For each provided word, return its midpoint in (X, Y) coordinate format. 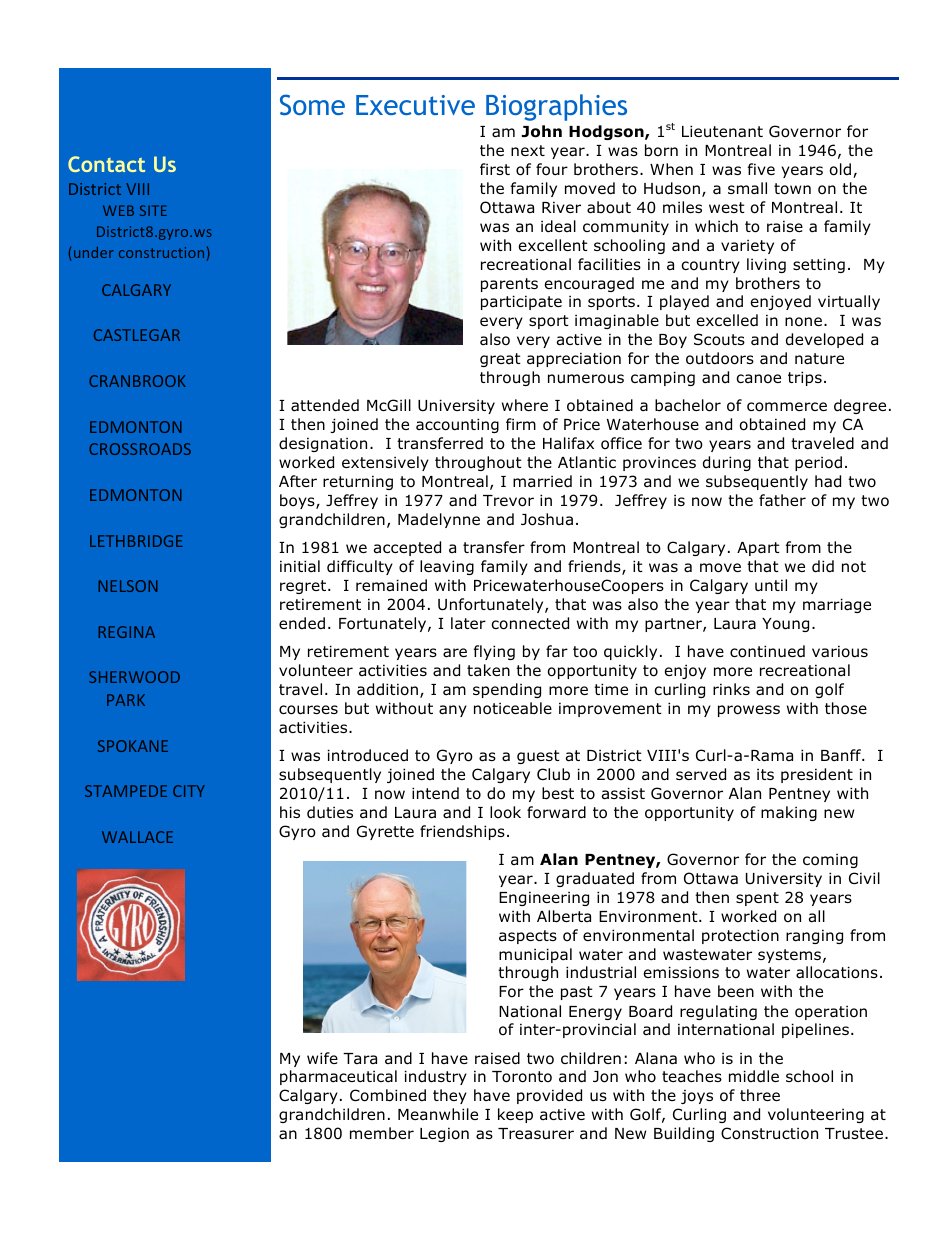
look (505, 812)
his (290, 812)
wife (322, 1058)
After (298, 481)
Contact (106, 164)
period (818, 463)
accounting (457, 425)
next (528, 150)
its (765, 774)
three (760, 1095)
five (761, 169)
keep (515, 1115)
